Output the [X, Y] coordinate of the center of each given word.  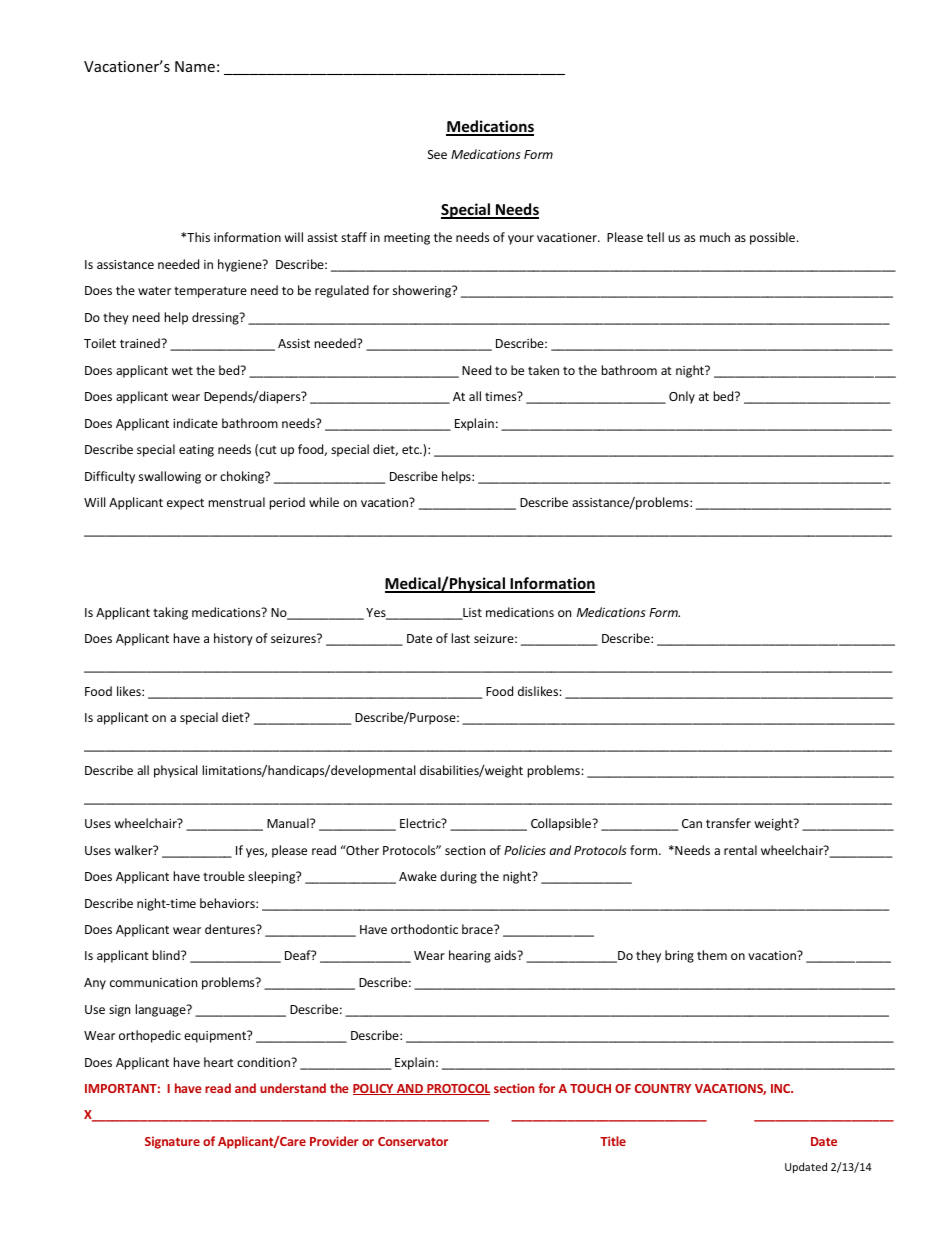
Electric [421, 823]
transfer [728, 823]
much [715, 237]
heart [219, 1062]
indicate [195, 423]
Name [195, 66]
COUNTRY [663, 1088]
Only [682, 397]
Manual [289, 823]
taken [543, 370]
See [437, 154]
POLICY [374, 1089]
